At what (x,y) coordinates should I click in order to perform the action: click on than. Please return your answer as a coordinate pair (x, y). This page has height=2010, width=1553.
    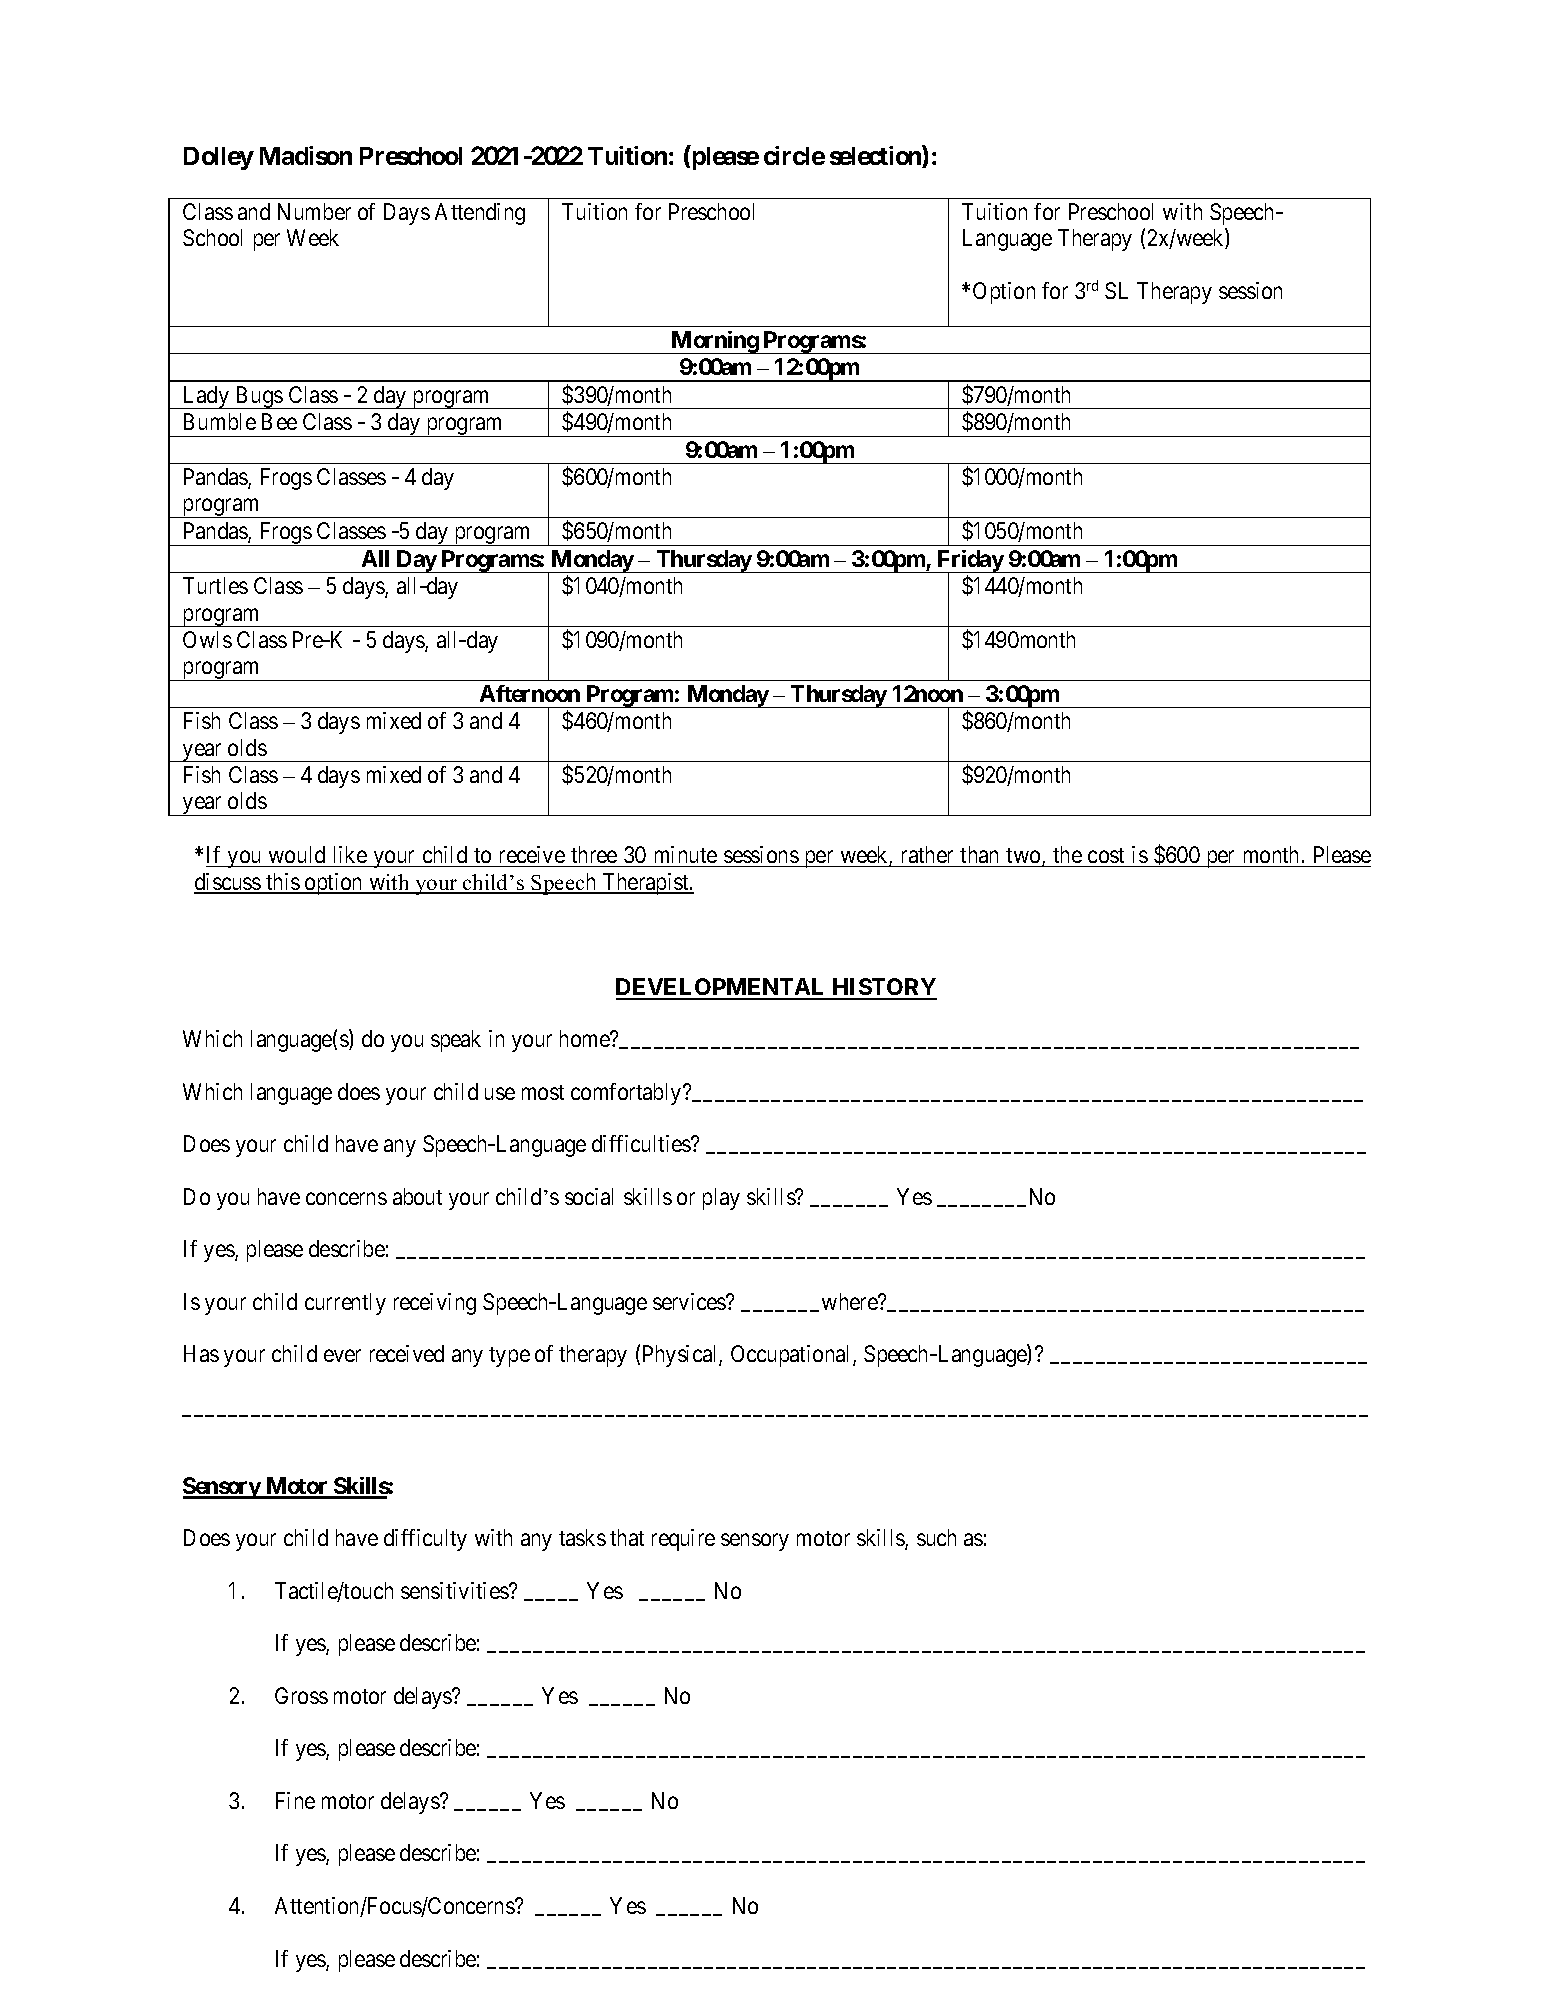
    Looking at the image, I should click on (979, 854).
